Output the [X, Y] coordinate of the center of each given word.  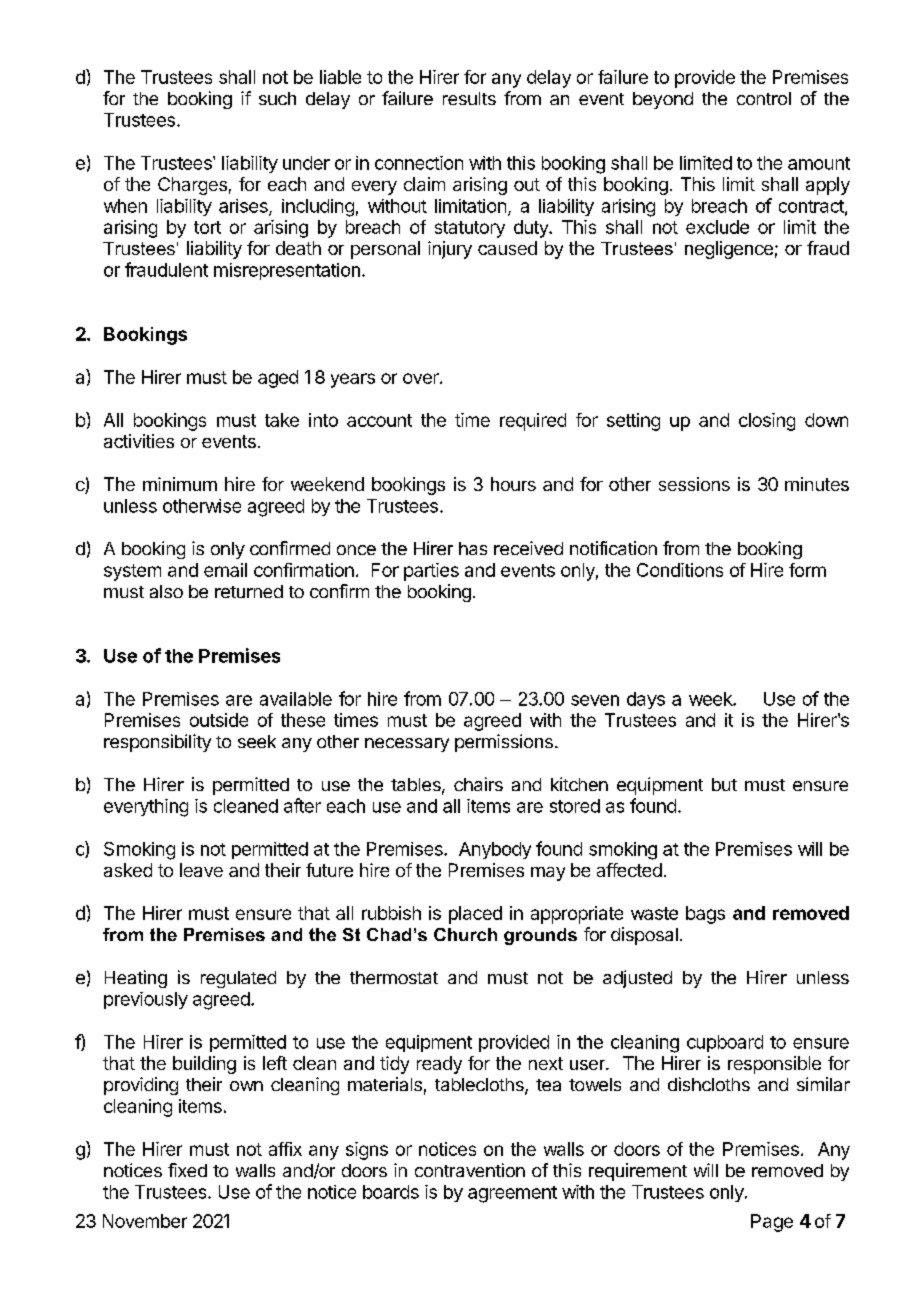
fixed [187, 1170]
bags [705, 915]
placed [475, 915]
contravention [470, 1170]
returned [249, 591]
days [646, 700]
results [469, 98]
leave [201, 870]
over [422, 378]
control [764, 98]
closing [767, 422]
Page [772, 1223]
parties [431, 572]
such [277, 98]
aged [278, 379]
